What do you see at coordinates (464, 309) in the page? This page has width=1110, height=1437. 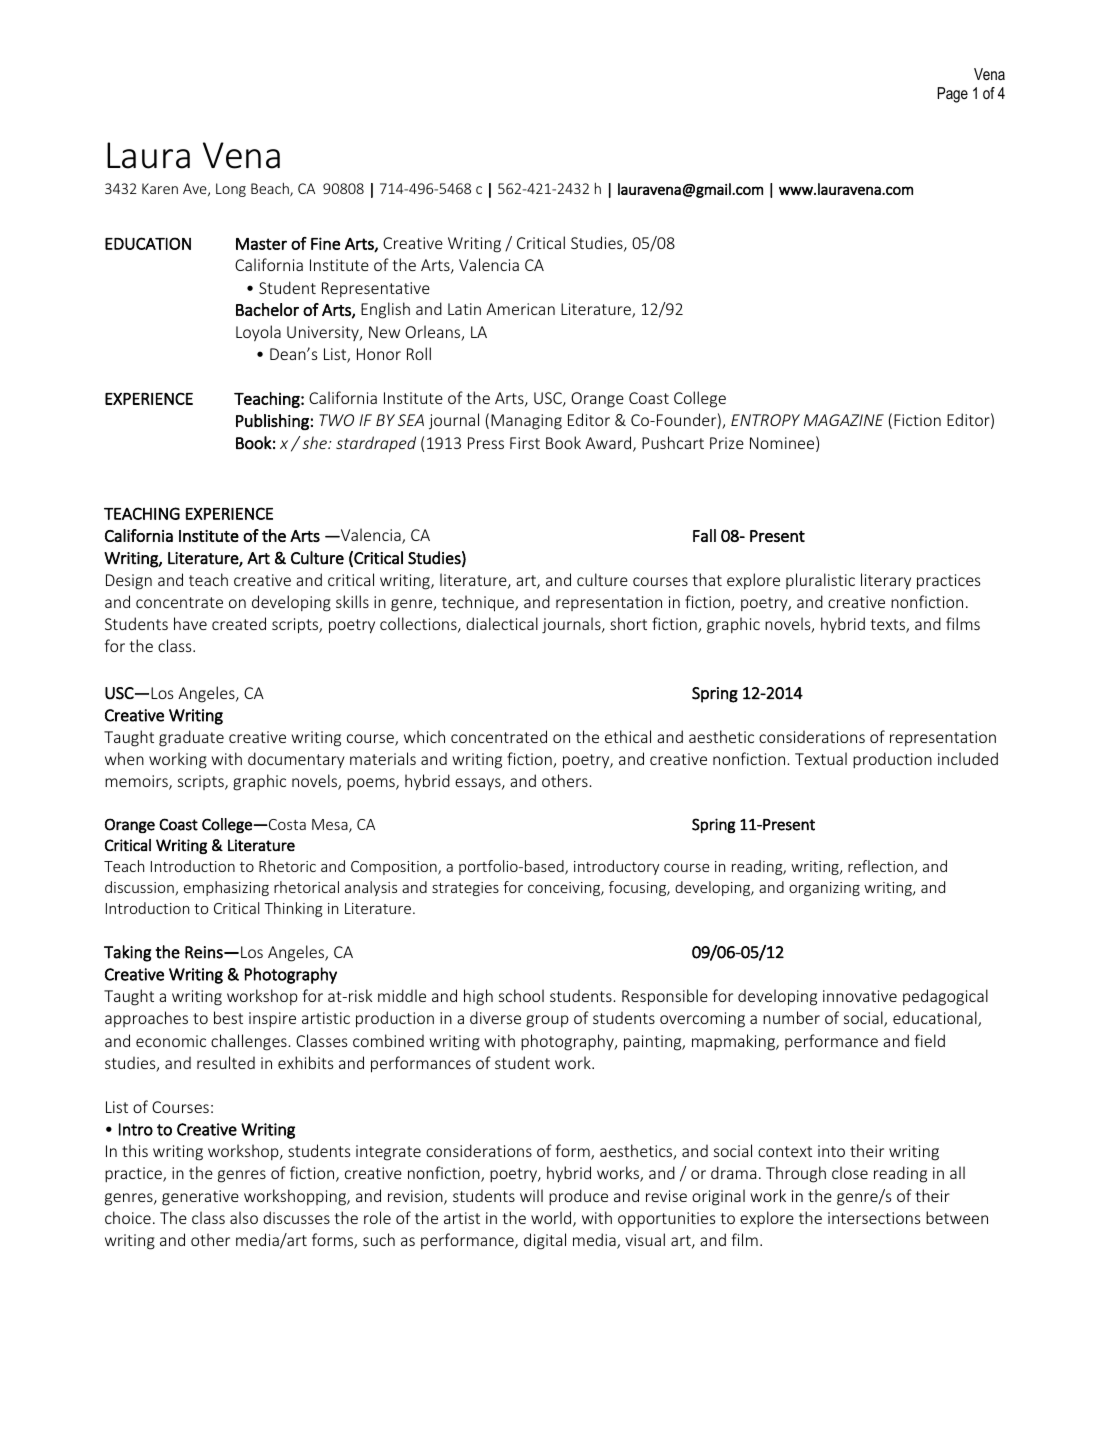 I see `Latin` at bounding box center [464, 309].
